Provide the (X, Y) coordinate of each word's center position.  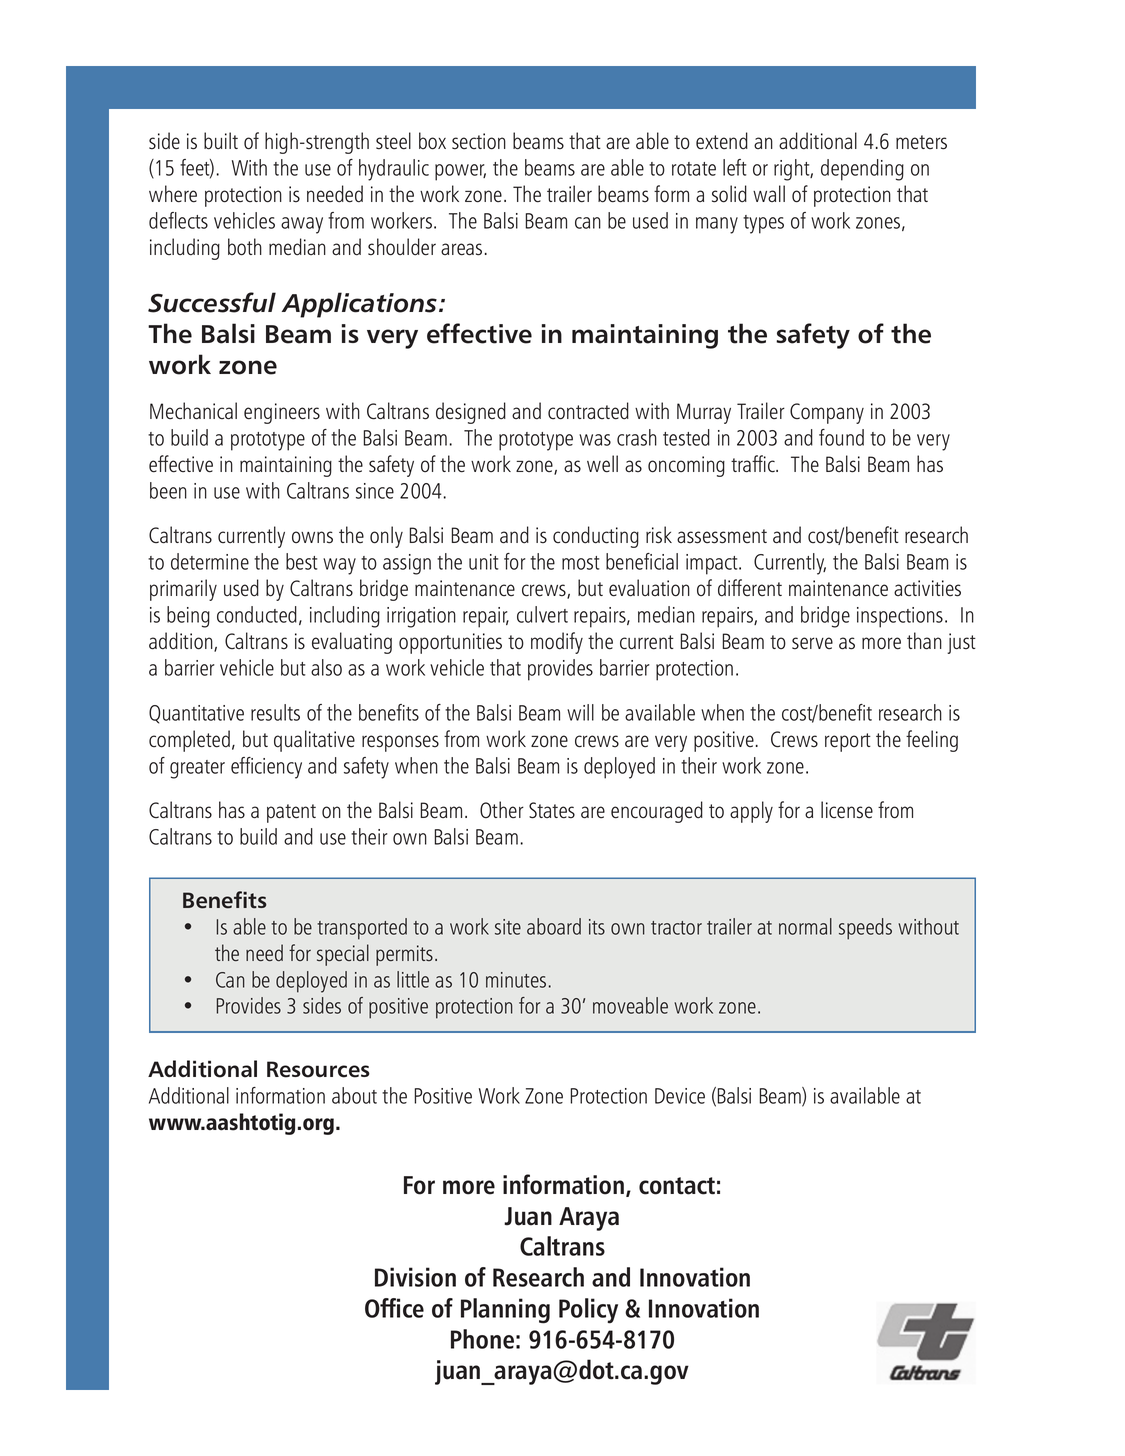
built (221, 141)
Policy (588, 1311)
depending (862, 170)
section (479, 141)
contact (677, 1186)
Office (394, 1308)
